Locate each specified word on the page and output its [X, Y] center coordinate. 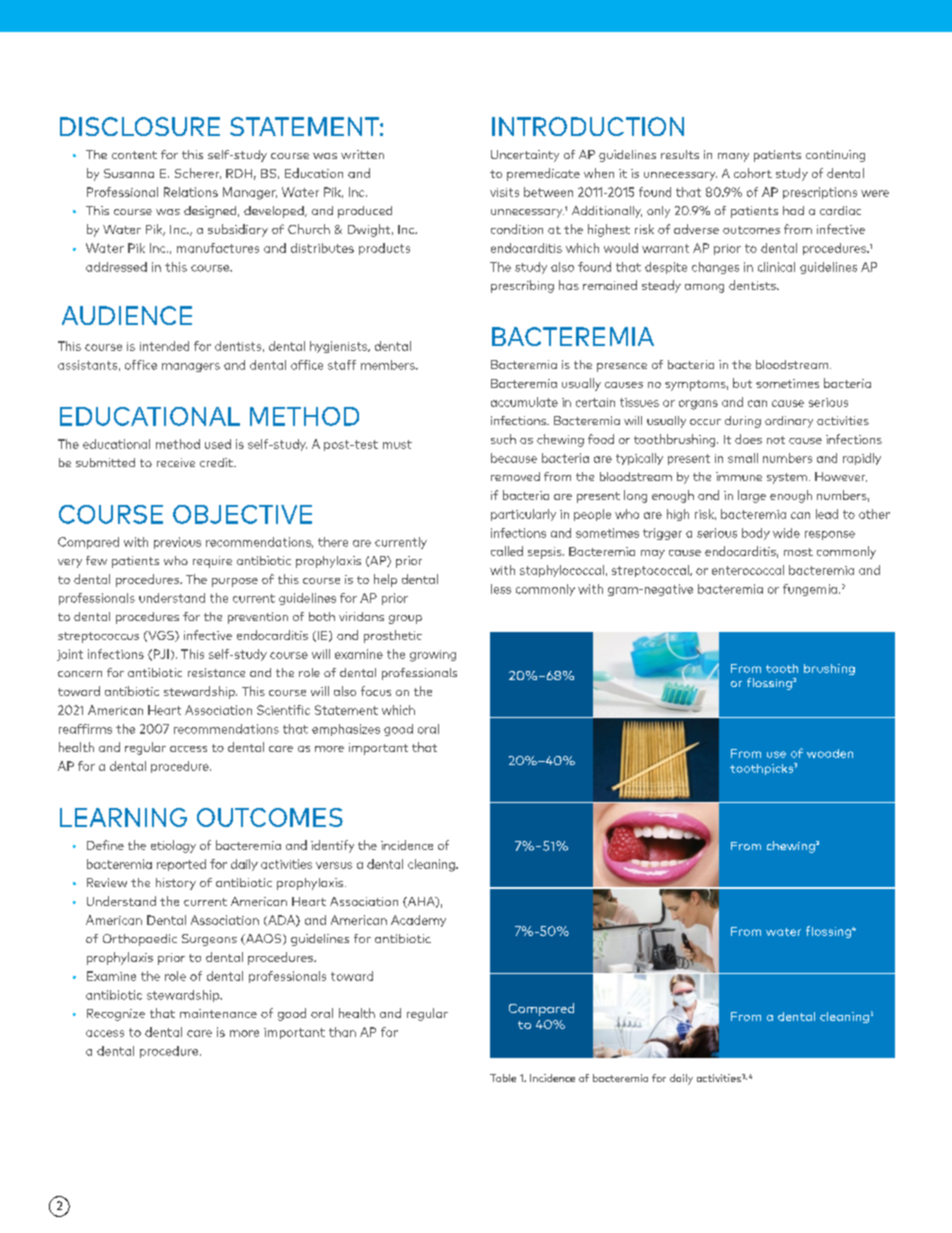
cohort [753, 173]
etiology [173, 846]
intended [164, 346]
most [798, 552]
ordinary [789, 422]
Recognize [116, 1015]
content [134, 155]
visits [504, 192]
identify [332, 846]
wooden [830, 753]
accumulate [524, 402]
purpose [235, 582]
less [501, 589]
